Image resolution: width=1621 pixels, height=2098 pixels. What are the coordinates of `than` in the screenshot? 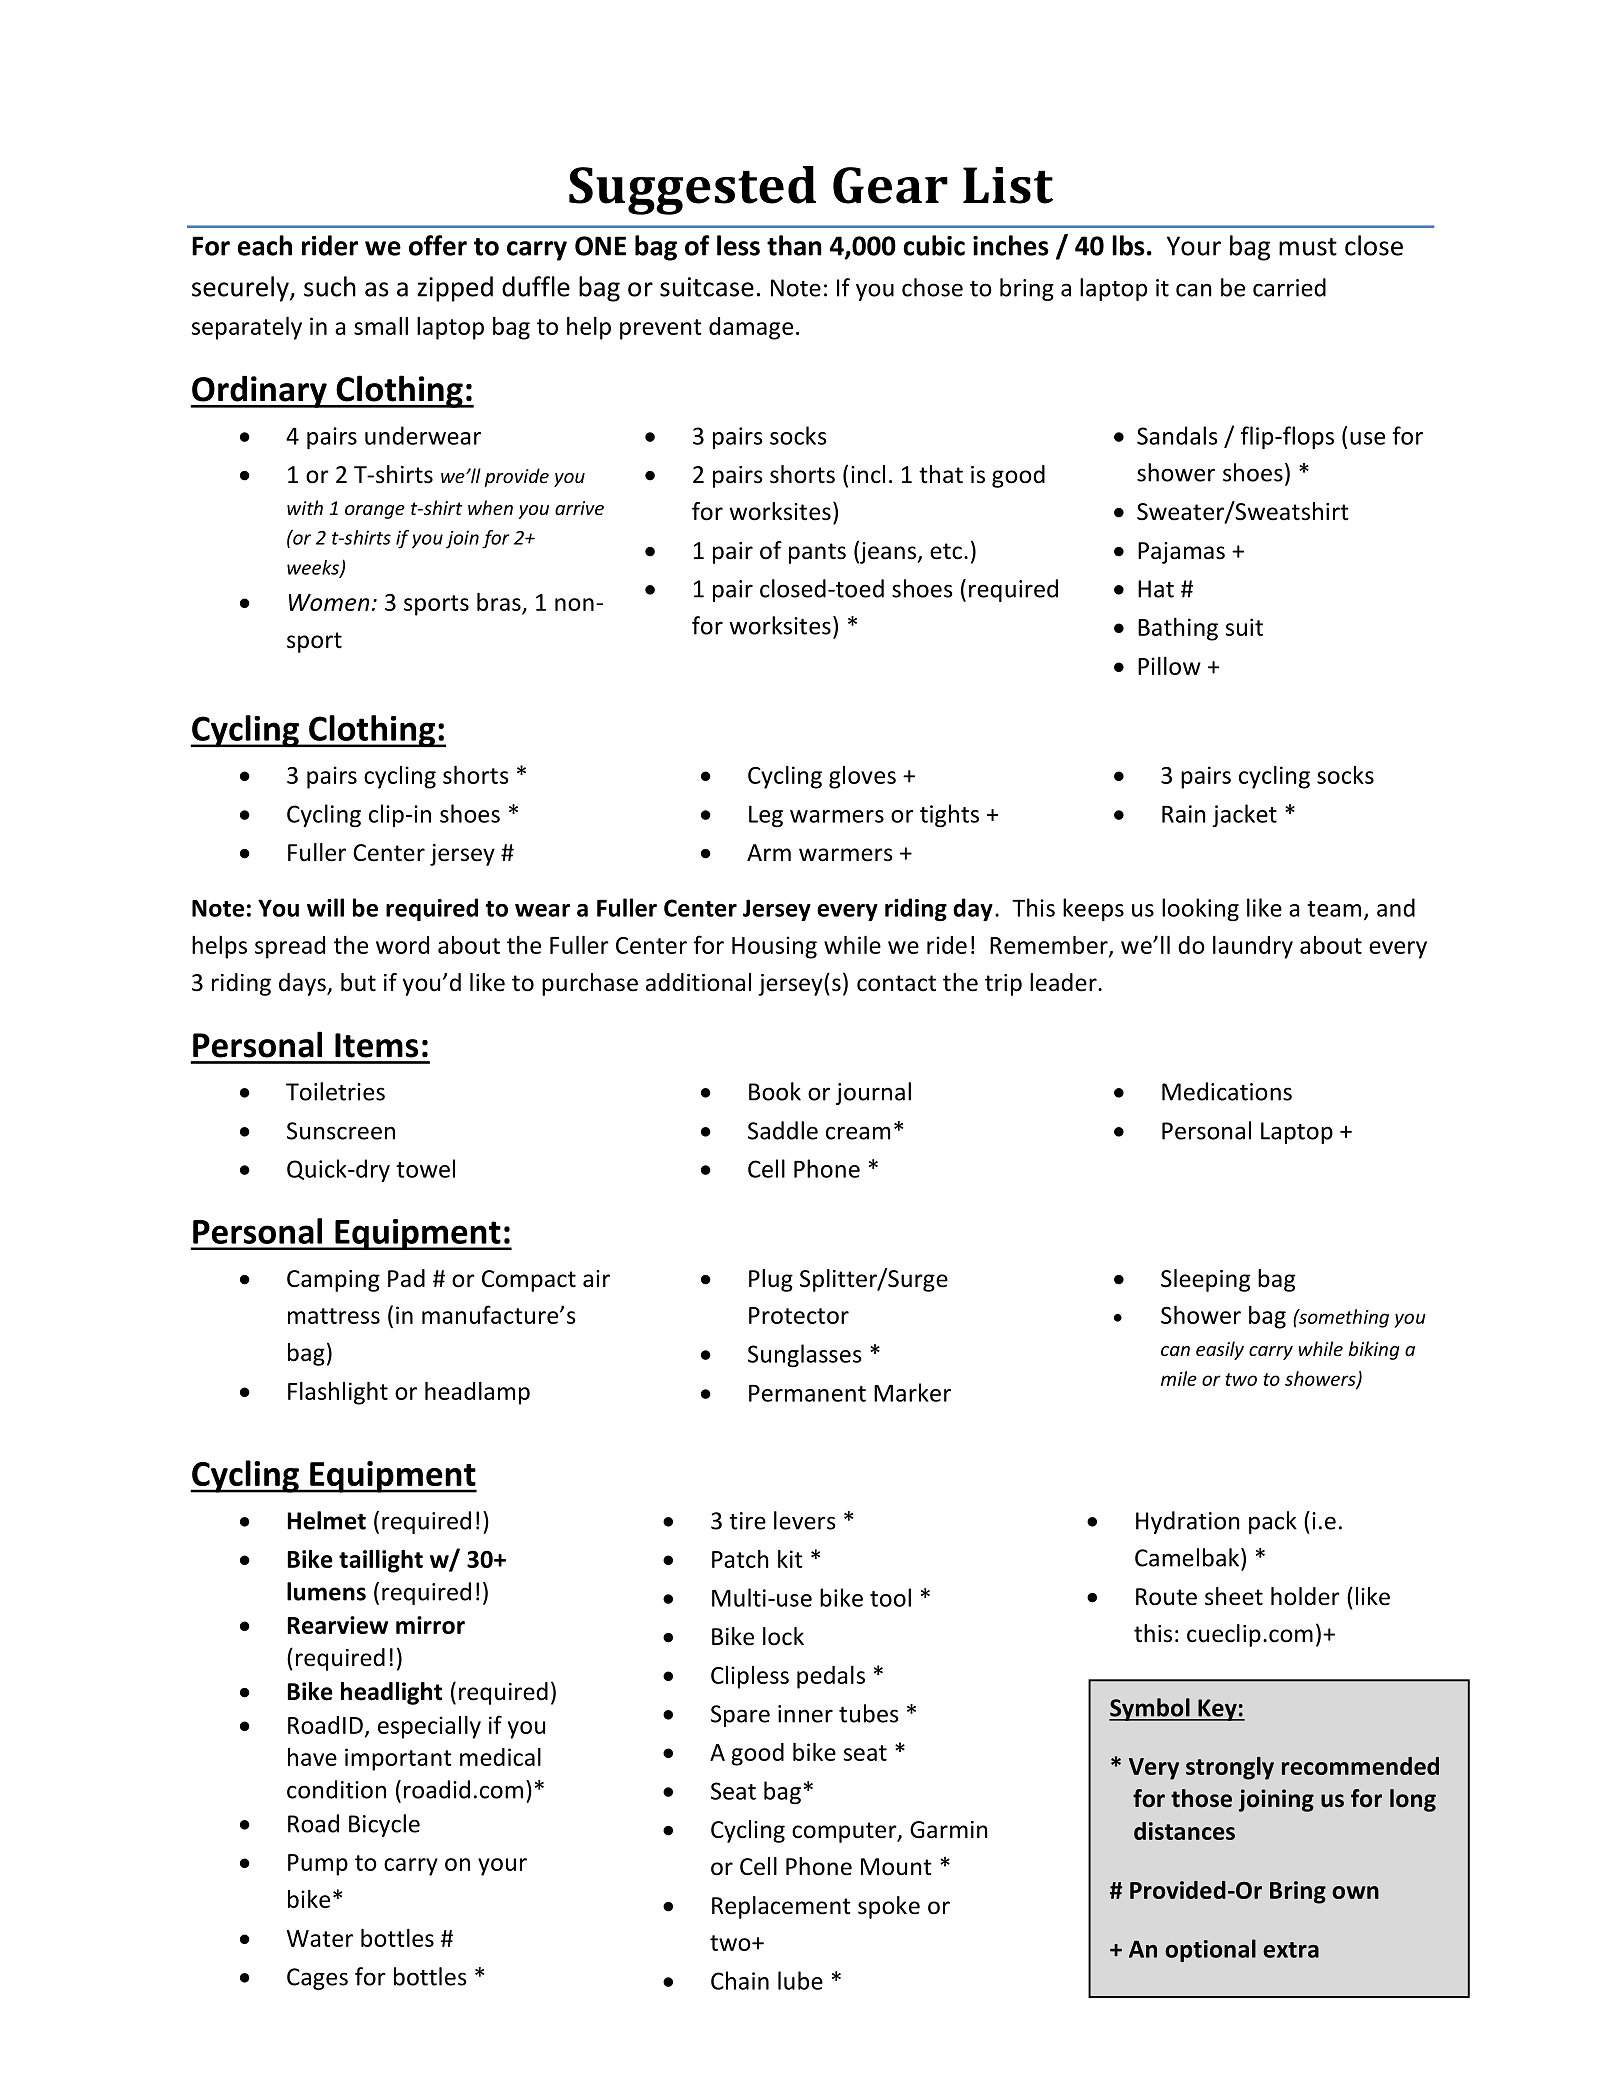 It's located at (794, 245).
